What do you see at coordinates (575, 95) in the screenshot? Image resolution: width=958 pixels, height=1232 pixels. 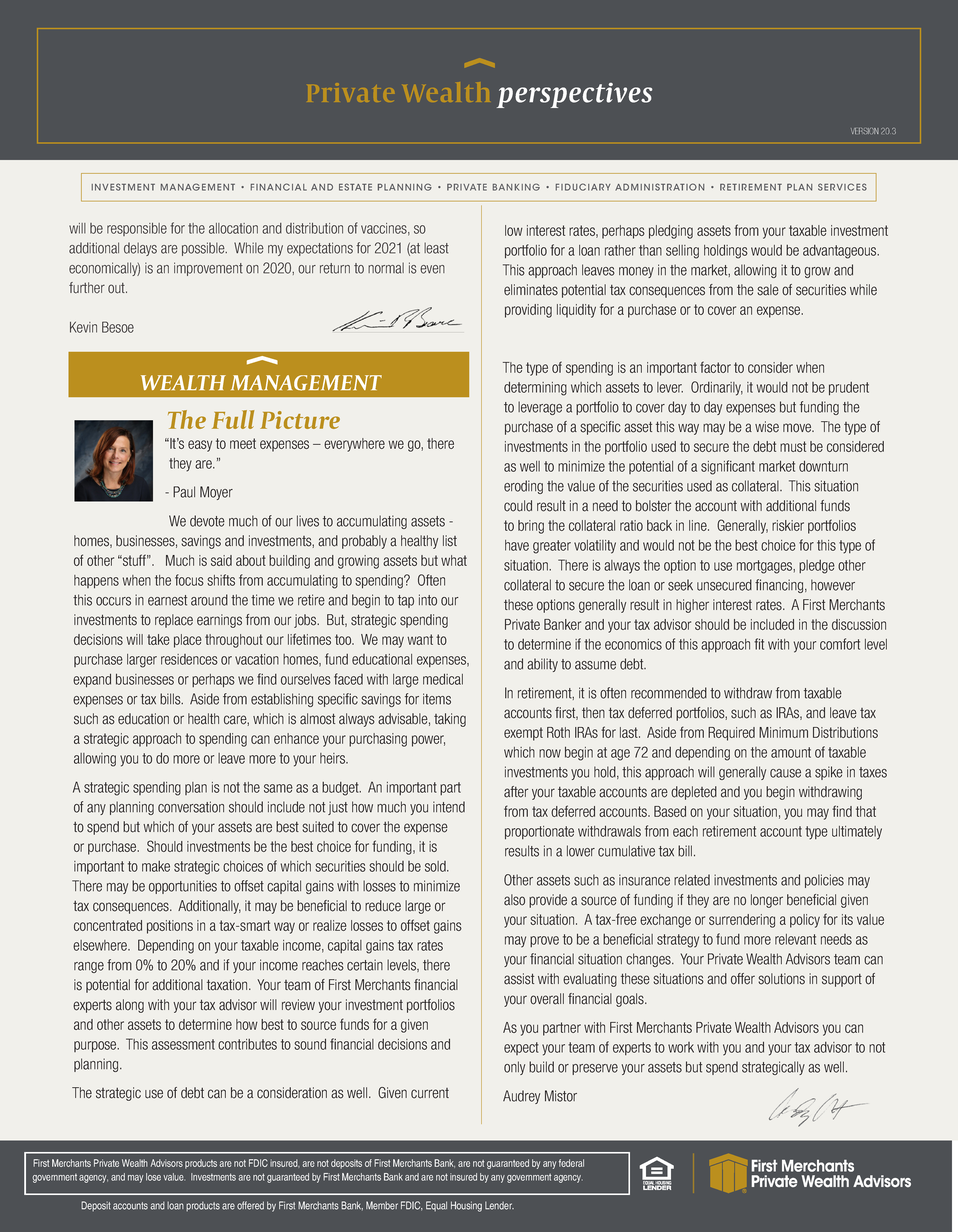 I see `perspectives` at bounding box center [575, 95].
